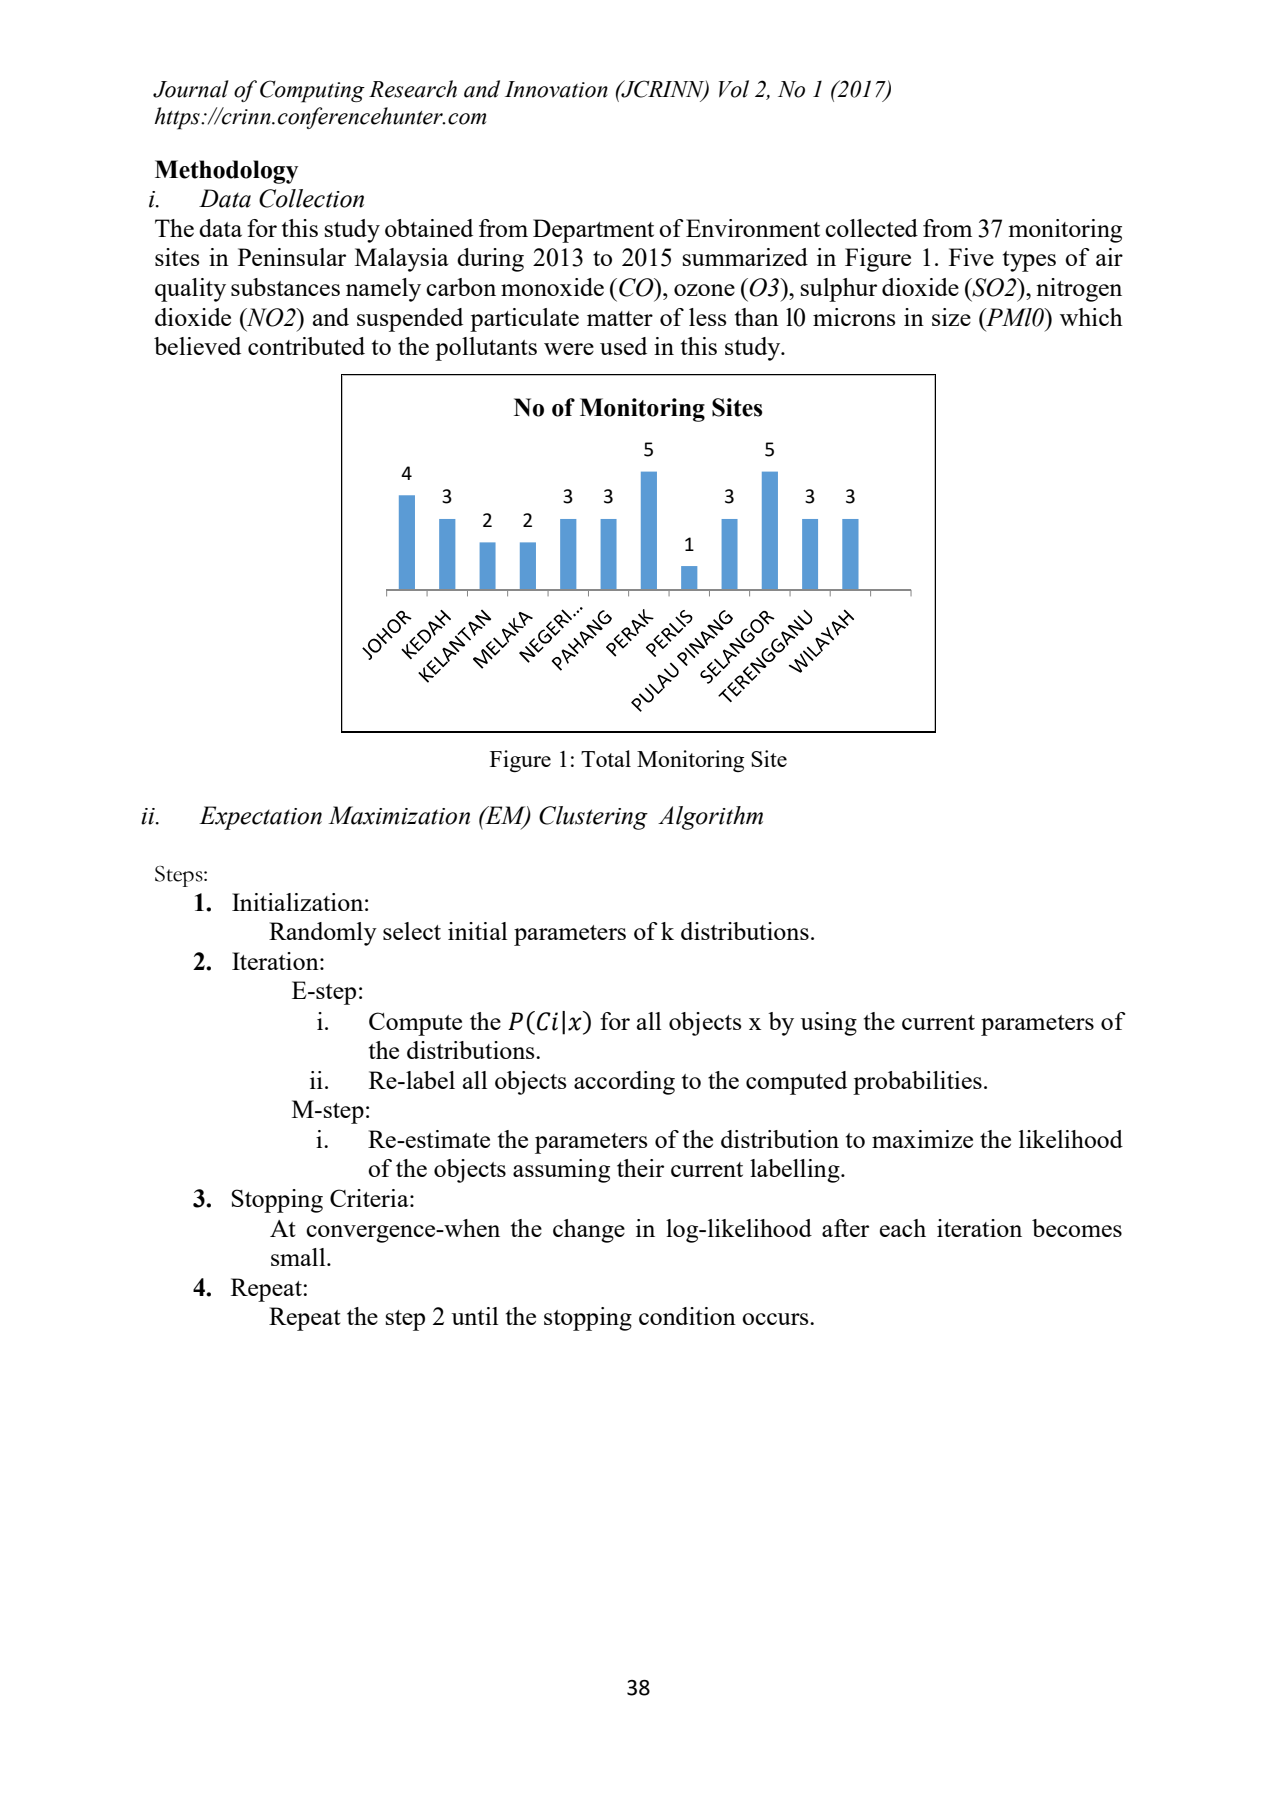 The height and width of the image is (1806, 1277). I want to click on using, so click(829, 1024).
